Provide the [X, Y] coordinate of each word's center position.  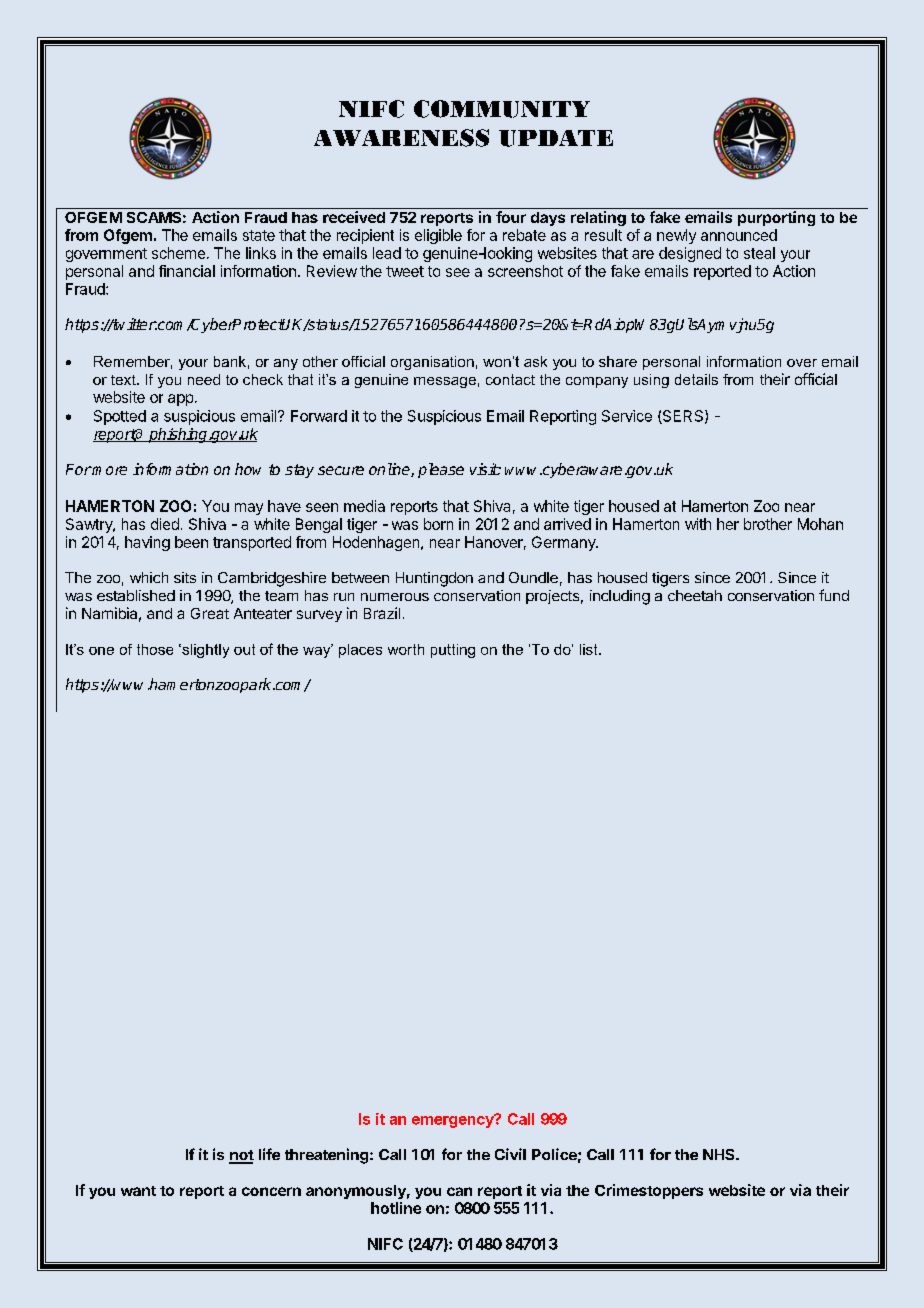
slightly [204, 651]
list [590, 649]
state [259, 235]
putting [453, 651]
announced [739, 235]
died [165, 524]
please [441, 470]
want [138, 1191]
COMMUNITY [502, 109]
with [698, 524]
